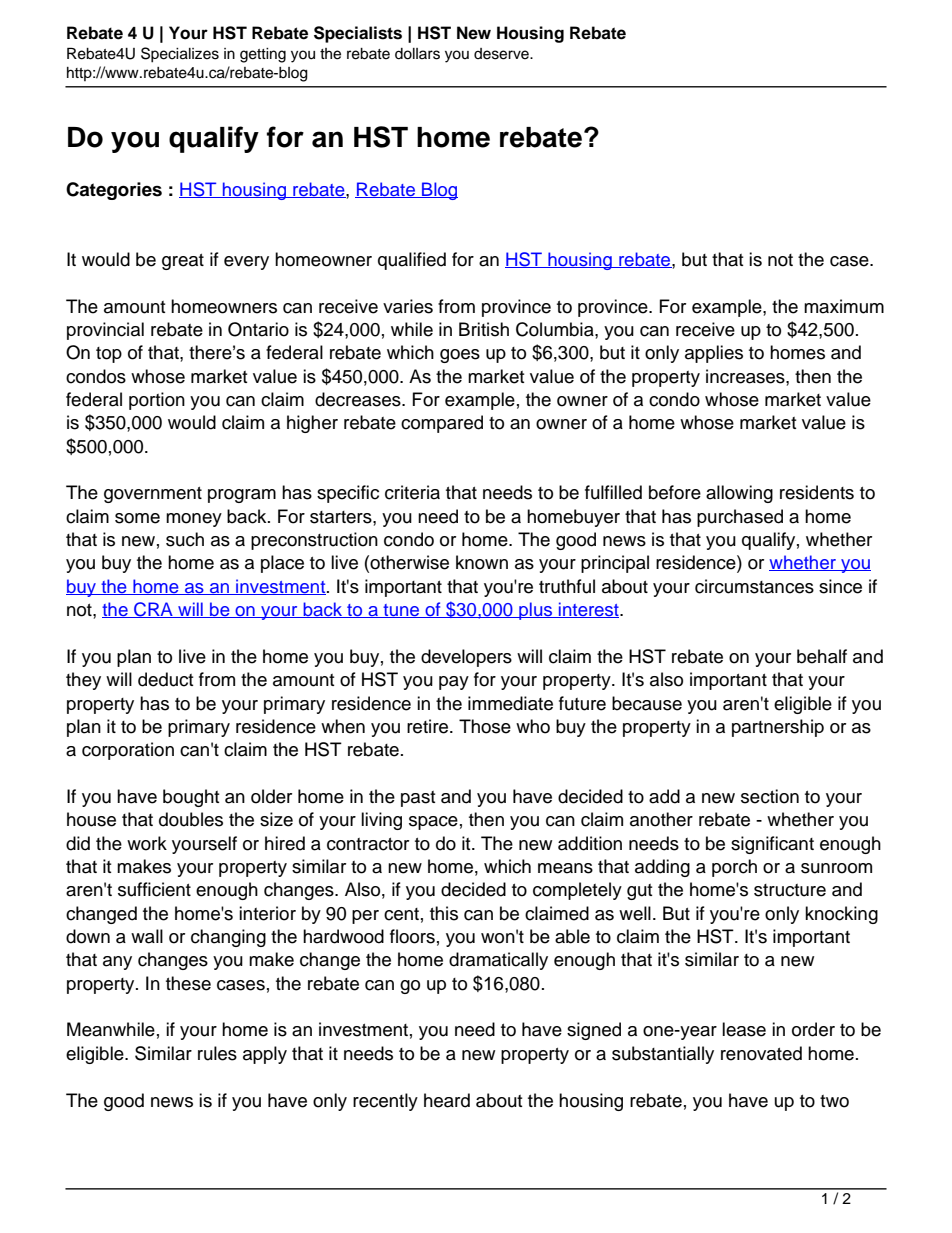 The height and width of the document is (1233, 952). What do you see at coordinates (502, 54) in the document?
I see `deserve` at bounding box center [502, 54].
